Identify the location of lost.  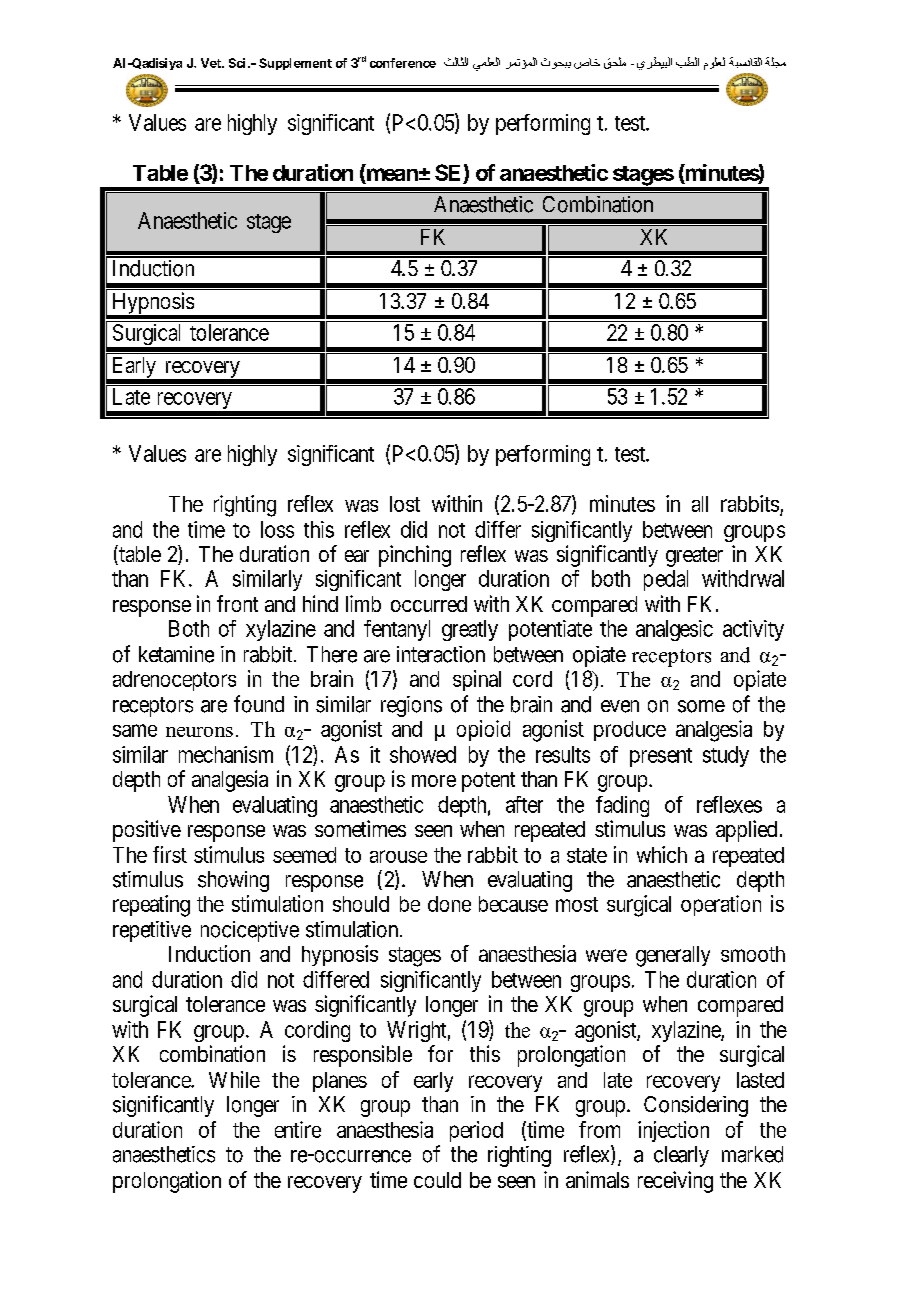
(405, 504).
